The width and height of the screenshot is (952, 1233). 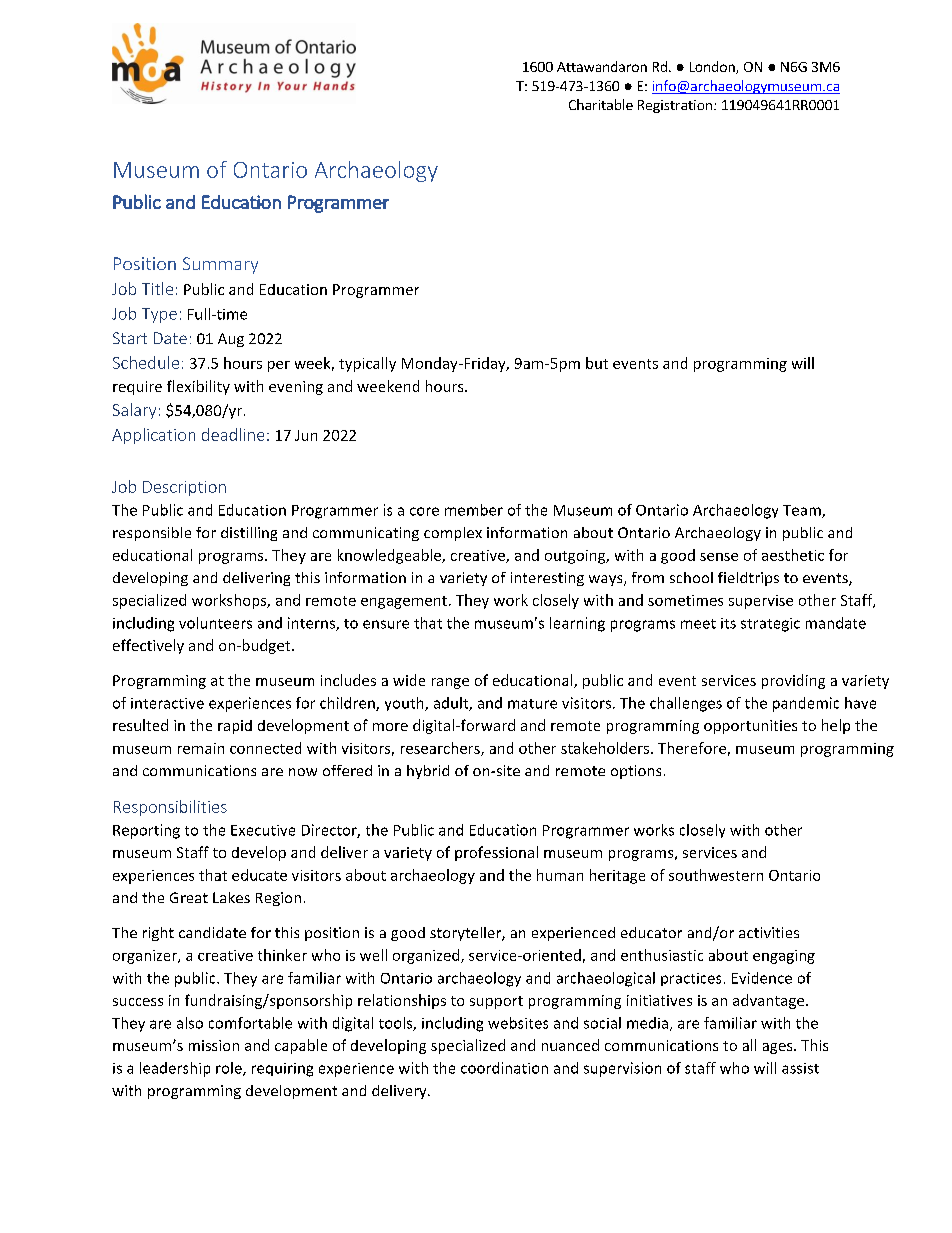 I want to click on range, so click(x=450, y=683).
